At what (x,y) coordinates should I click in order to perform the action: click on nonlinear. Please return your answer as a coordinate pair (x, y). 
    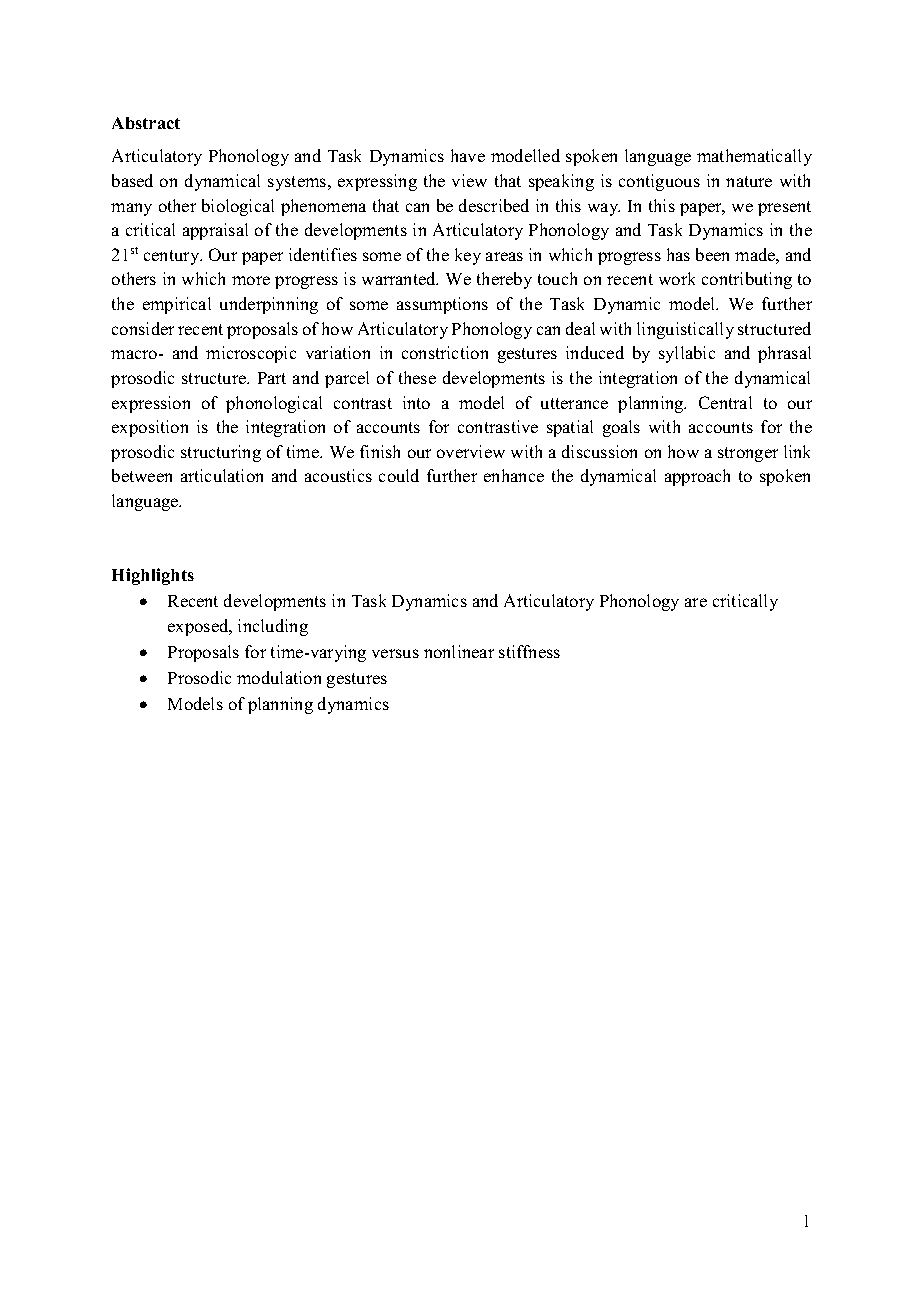
    Looking at the image, I should click on (459, 651).
